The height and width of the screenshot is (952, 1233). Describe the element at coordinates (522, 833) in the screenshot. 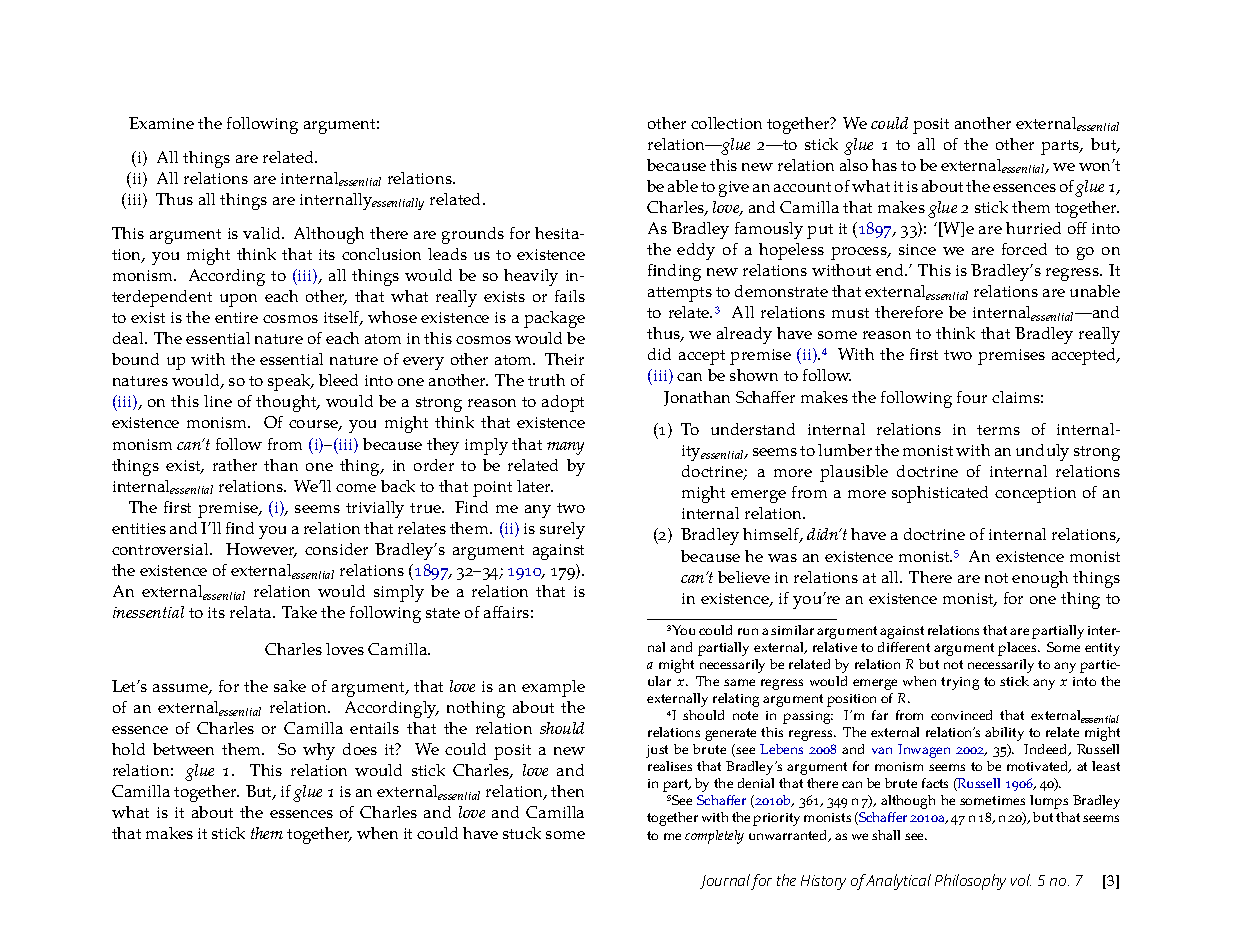

I see `stuck` at that location.
